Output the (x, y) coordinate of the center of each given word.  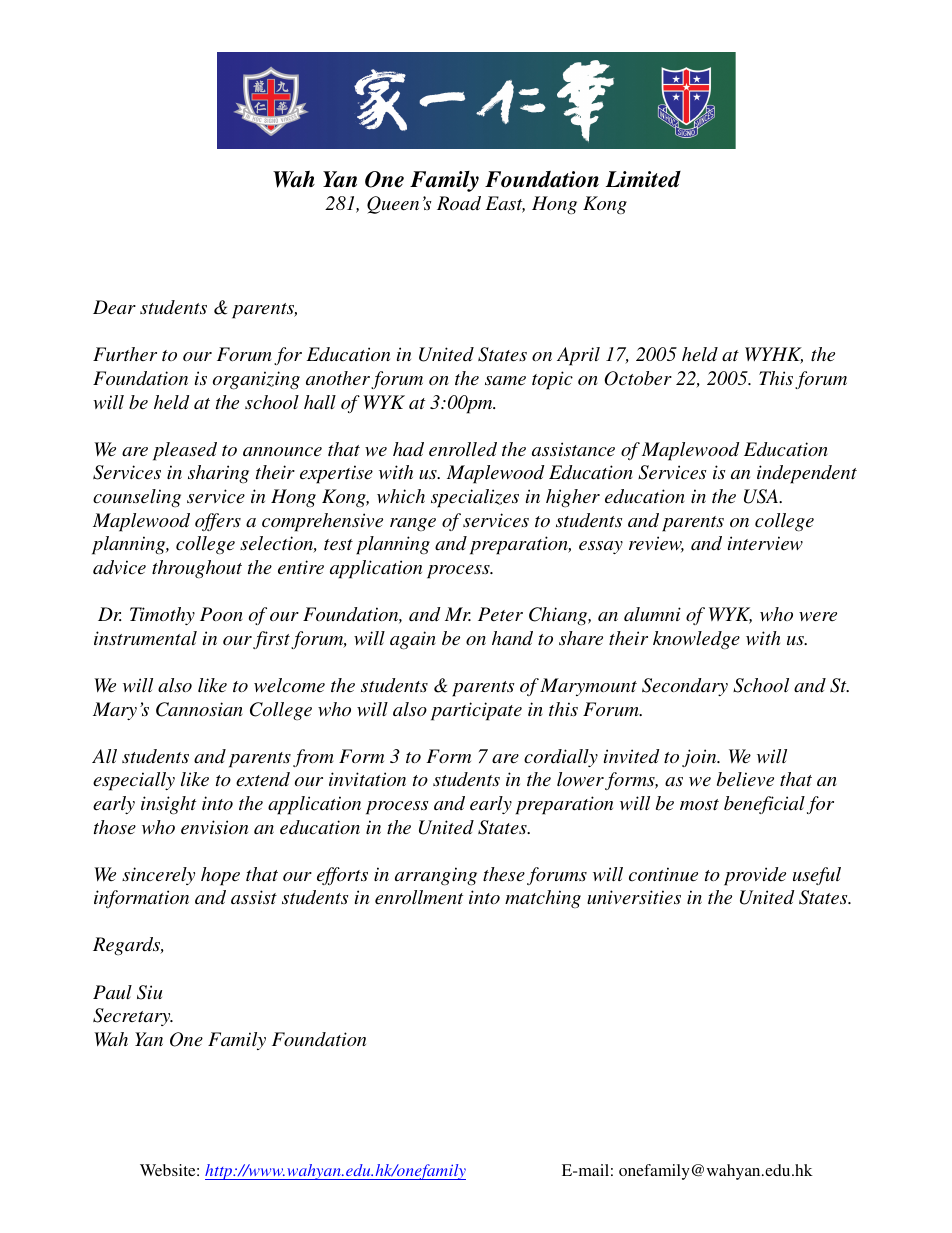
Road (459, 203)
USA (762, 496)
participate (476, 711)
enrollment (419, 897)
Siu (149, 992)
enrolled (463, 449)
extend (263, 779)
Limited (643, 179)
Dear (114, 307)
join (700, 758)
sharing (218, 474)
